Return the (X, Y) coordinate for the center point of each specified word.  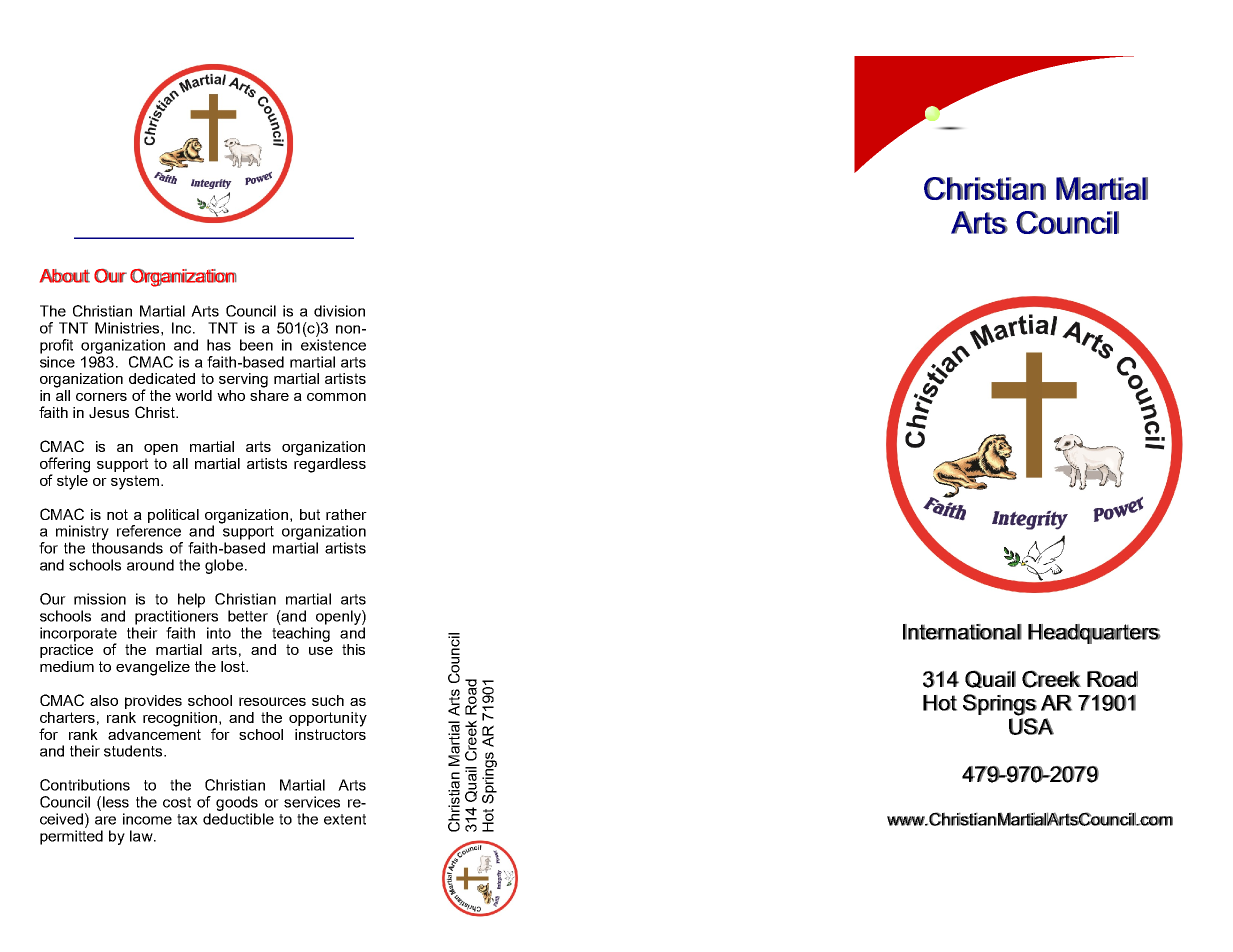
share (269, 394)
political (173, 516)
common (336, 397)
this (353, 649)
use (321, 651)
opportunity (328, 719)
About (65, 276)
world (193, 395)
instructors (330, 733)
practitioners (176, 617)
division (339, 311)
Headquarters (1094, 634)
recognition (181, 720)
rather (346, 514)
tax (187, 819)
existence (333, 345)
